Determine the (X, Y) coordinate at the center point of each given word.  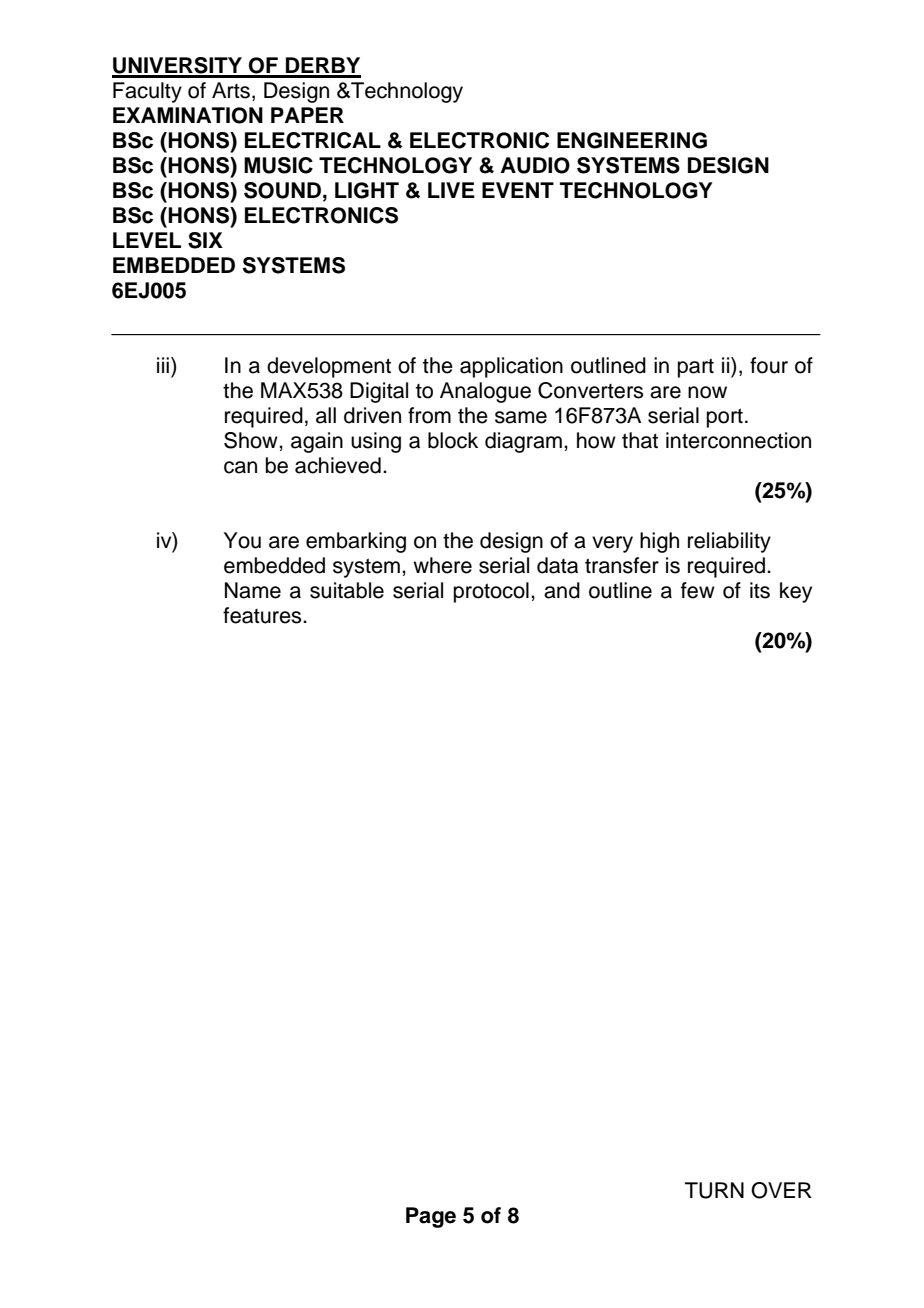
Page (431, 1217)
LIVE (451, 190)
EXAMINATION (188, 115)
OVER (781, 1190)
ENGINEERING (632, 140)
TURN (714, 1190)
